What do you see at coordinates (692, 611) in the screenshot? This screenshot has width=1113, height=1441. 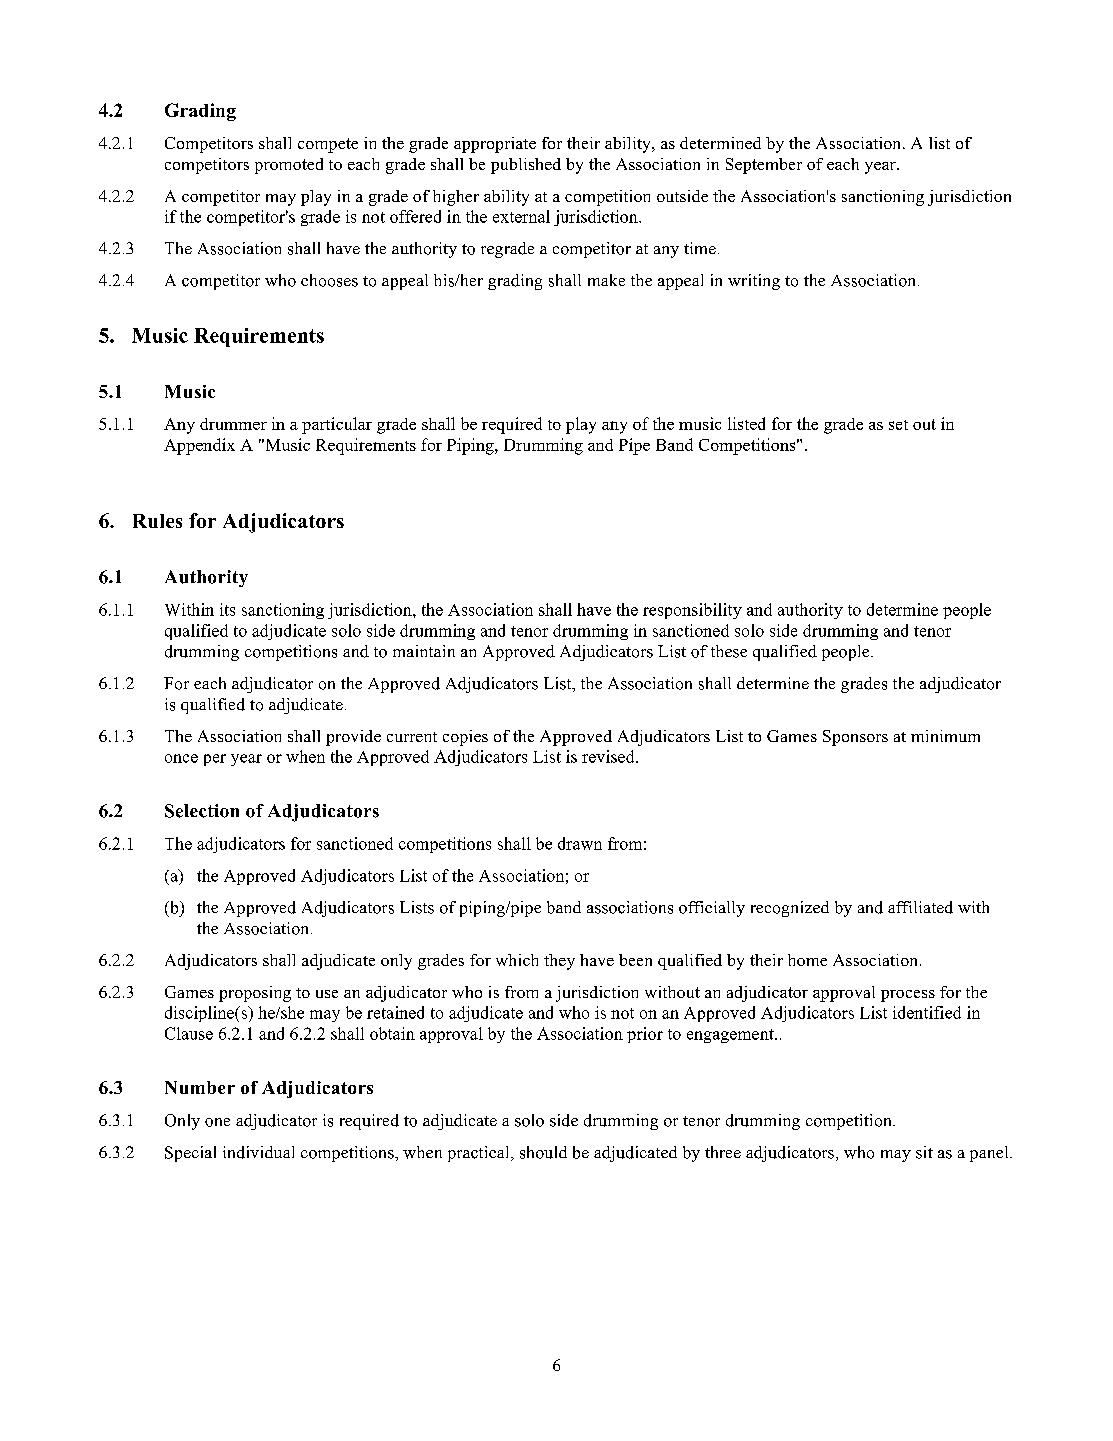 I see `responsibility` at bounding box center [692, 611].
